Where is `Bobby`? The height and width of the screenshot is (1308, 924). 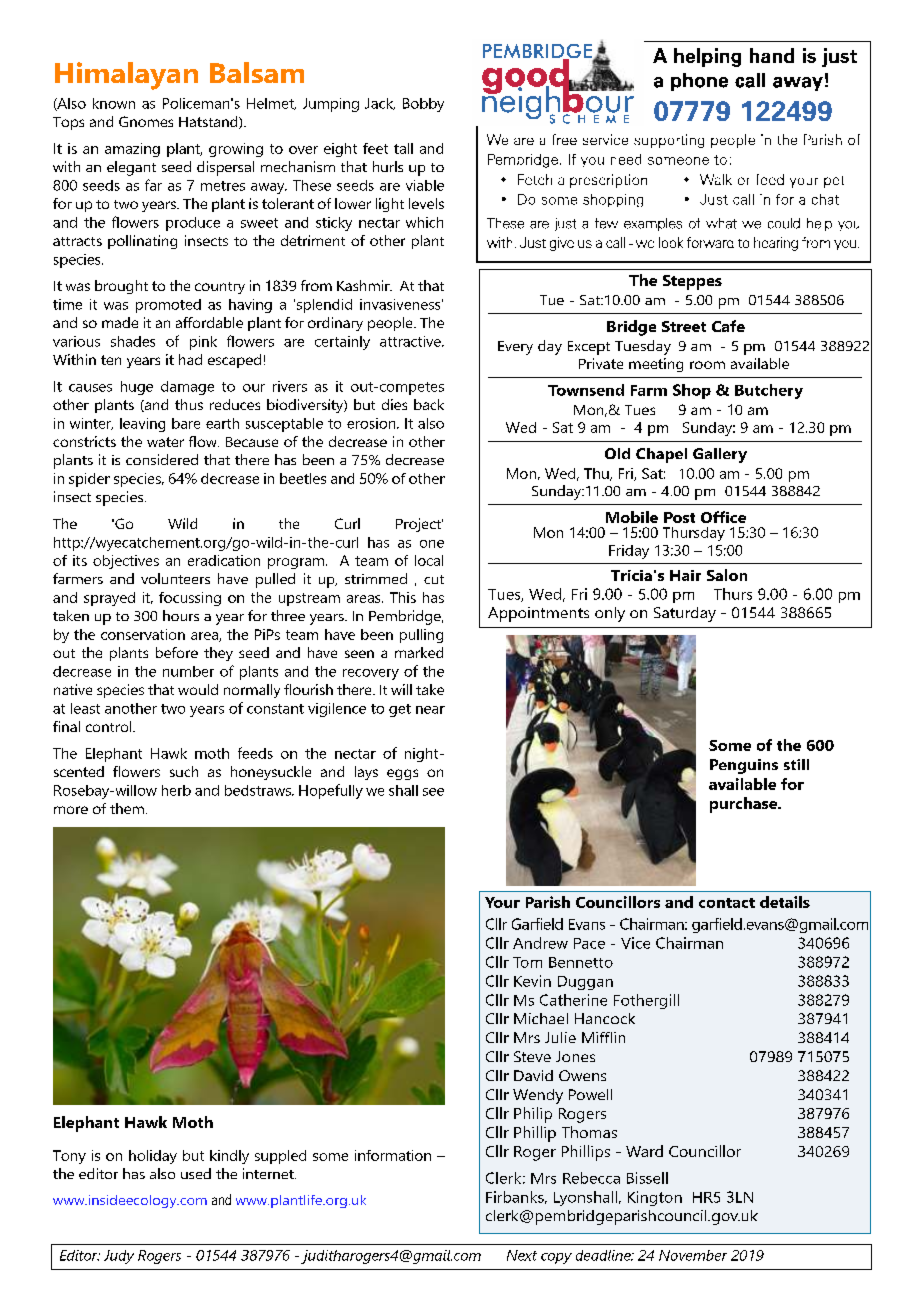 Bobby is located at coordinates (423, 105).
